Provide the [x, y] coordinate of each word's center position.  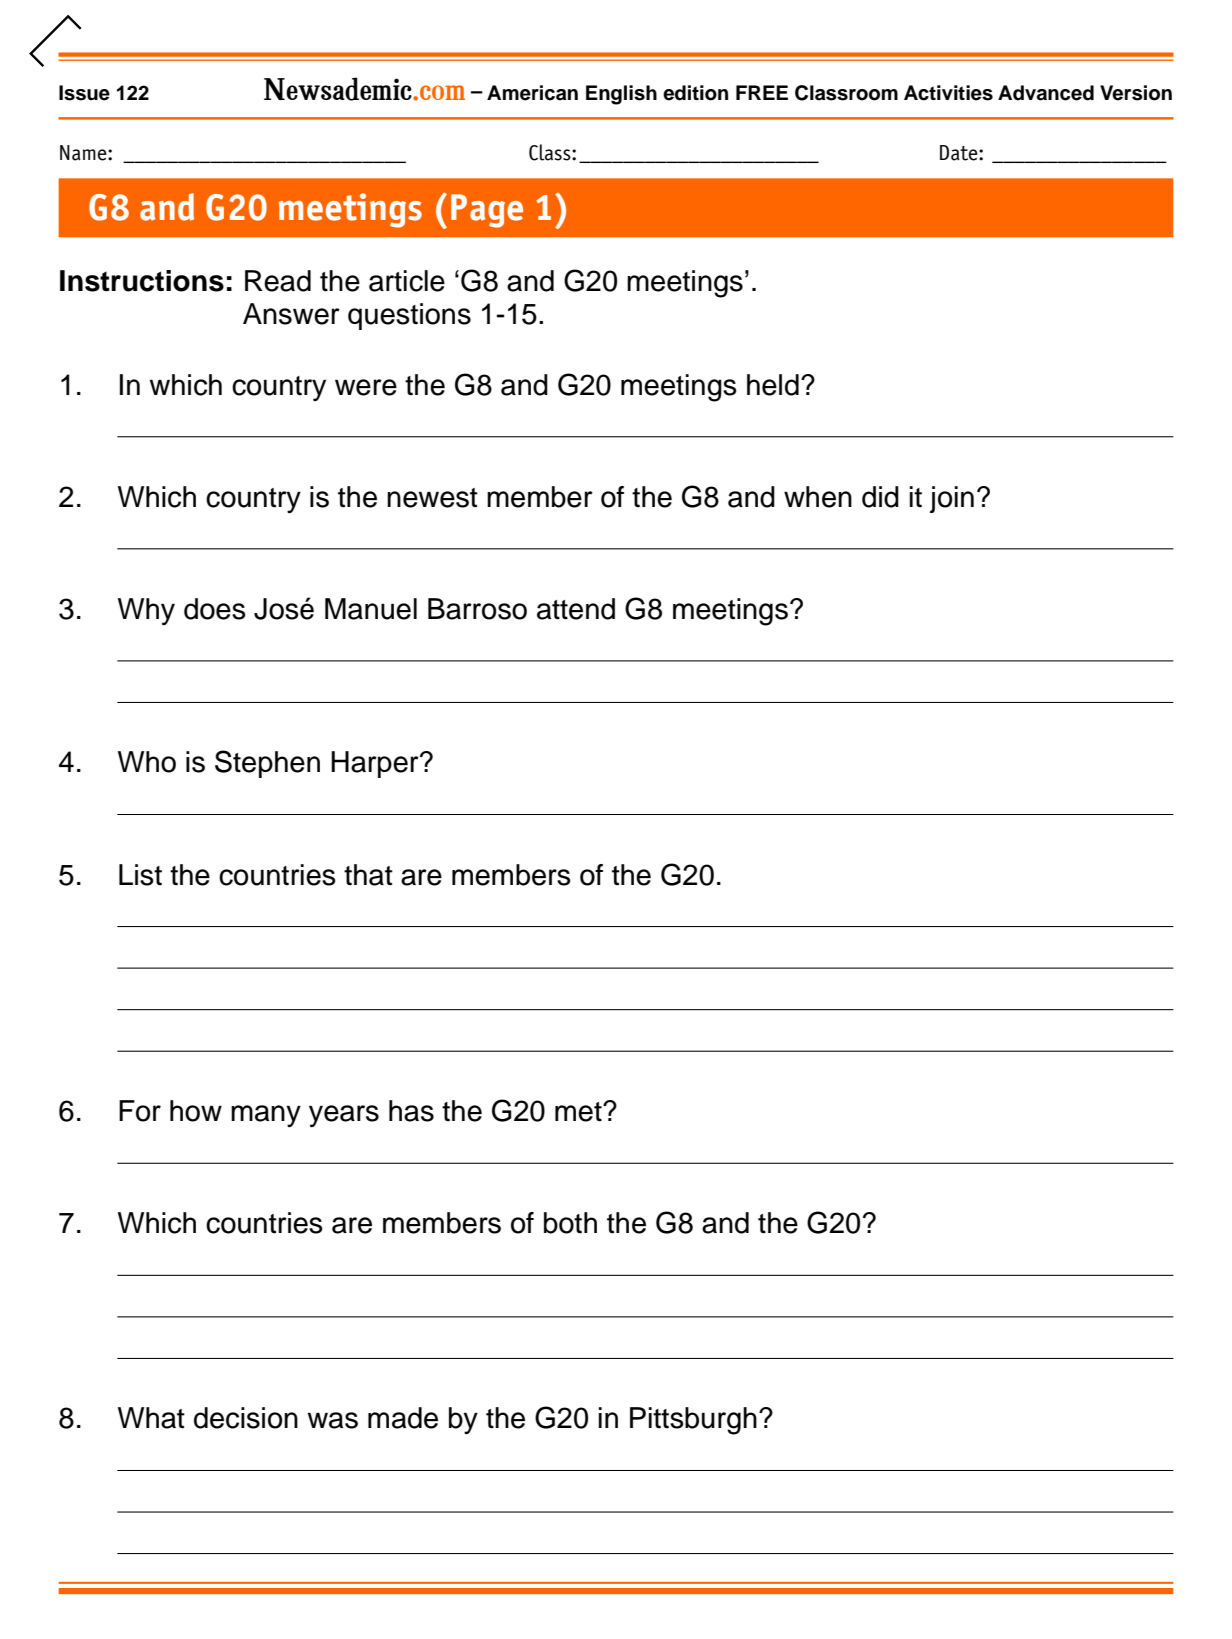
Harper [376, 764]
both [570, 1223]
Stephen [267, 764]
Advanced [1046, 93]
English [621, 95]
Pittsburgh [693, 1421]
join [952, 499]
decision [246, 1418]
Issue [84, 93]
